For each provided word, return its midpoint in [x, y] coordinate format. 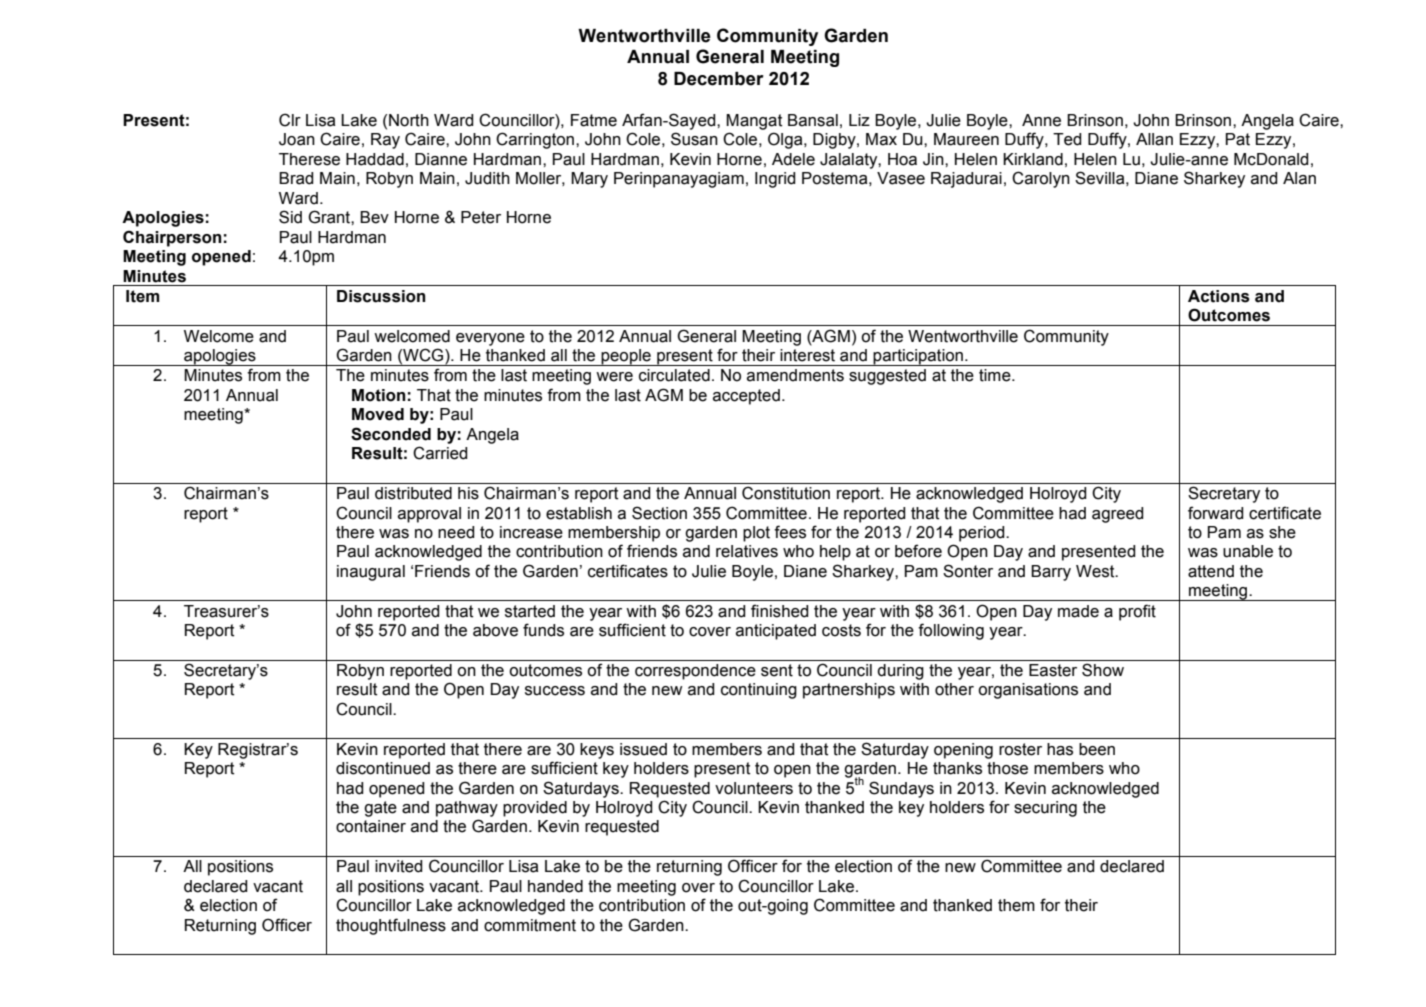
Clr [290, 120]
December [719, 79]
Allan [1154, 139]
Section [659, 513]
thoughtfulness [391, 926]
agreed [1117, 515]
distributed [413, 493]
